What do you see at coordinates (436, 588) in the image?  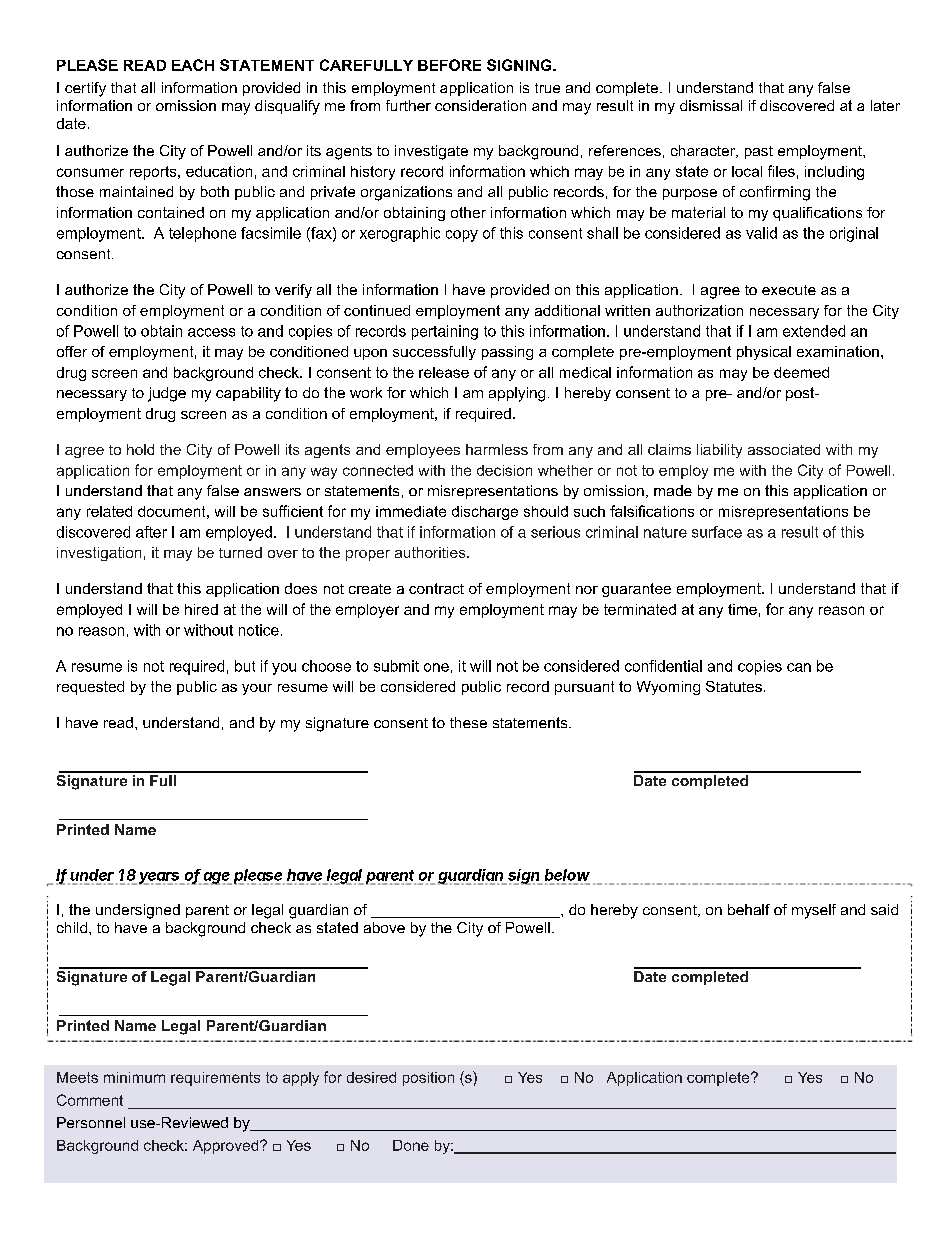 I see `contract` at bounding box center [436, 588].
